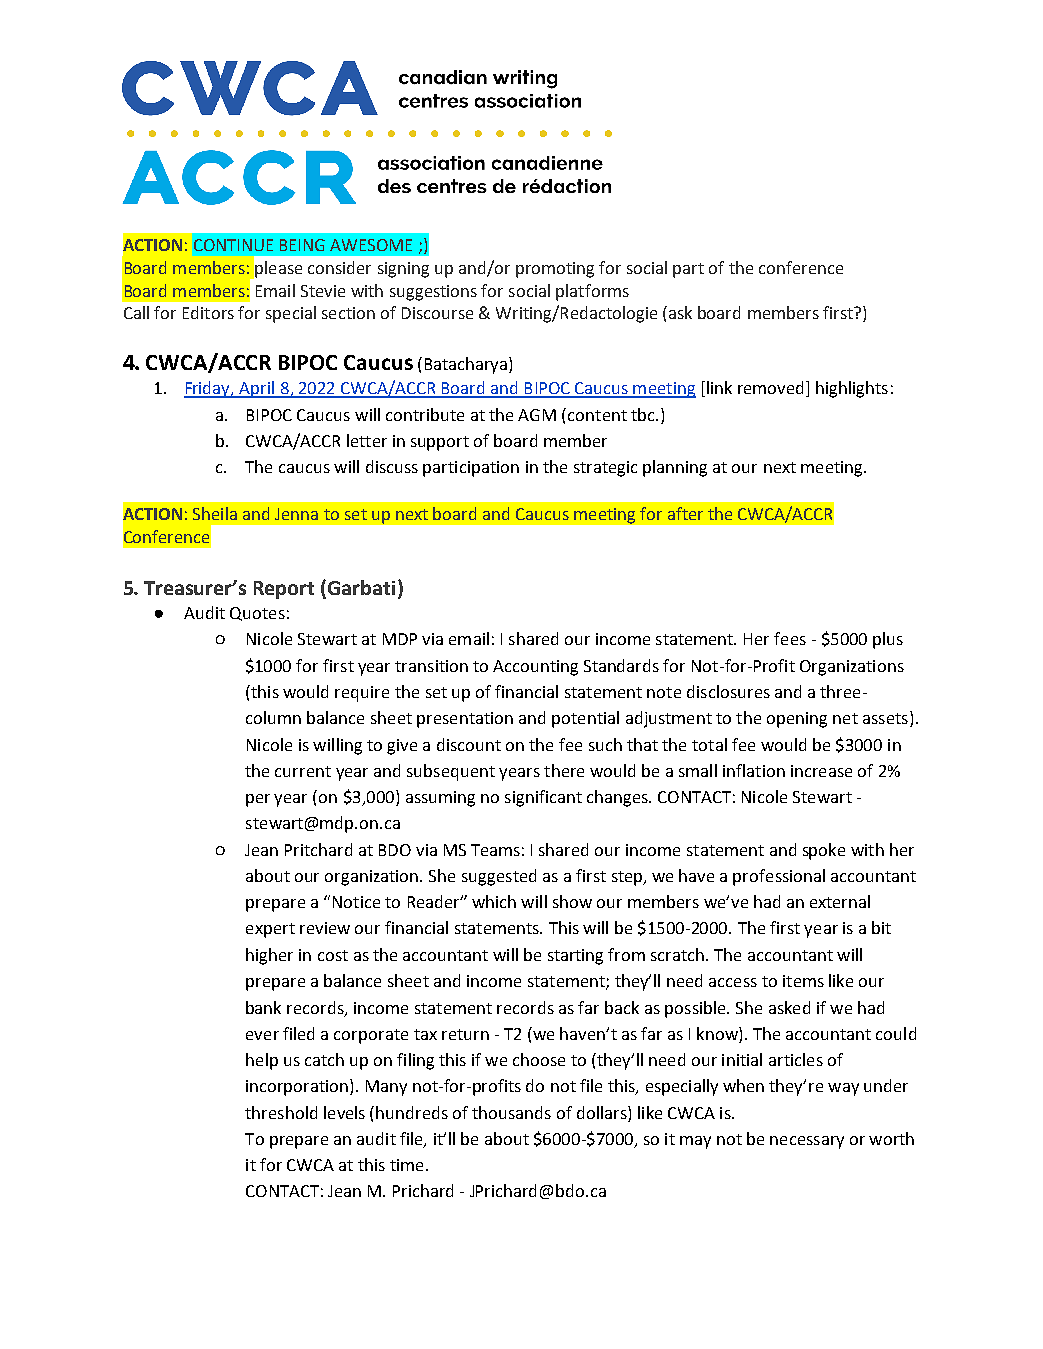  What do you see at coordinates (770, 387) in the image?
I see `removed` at bounding box center [770, 387].
